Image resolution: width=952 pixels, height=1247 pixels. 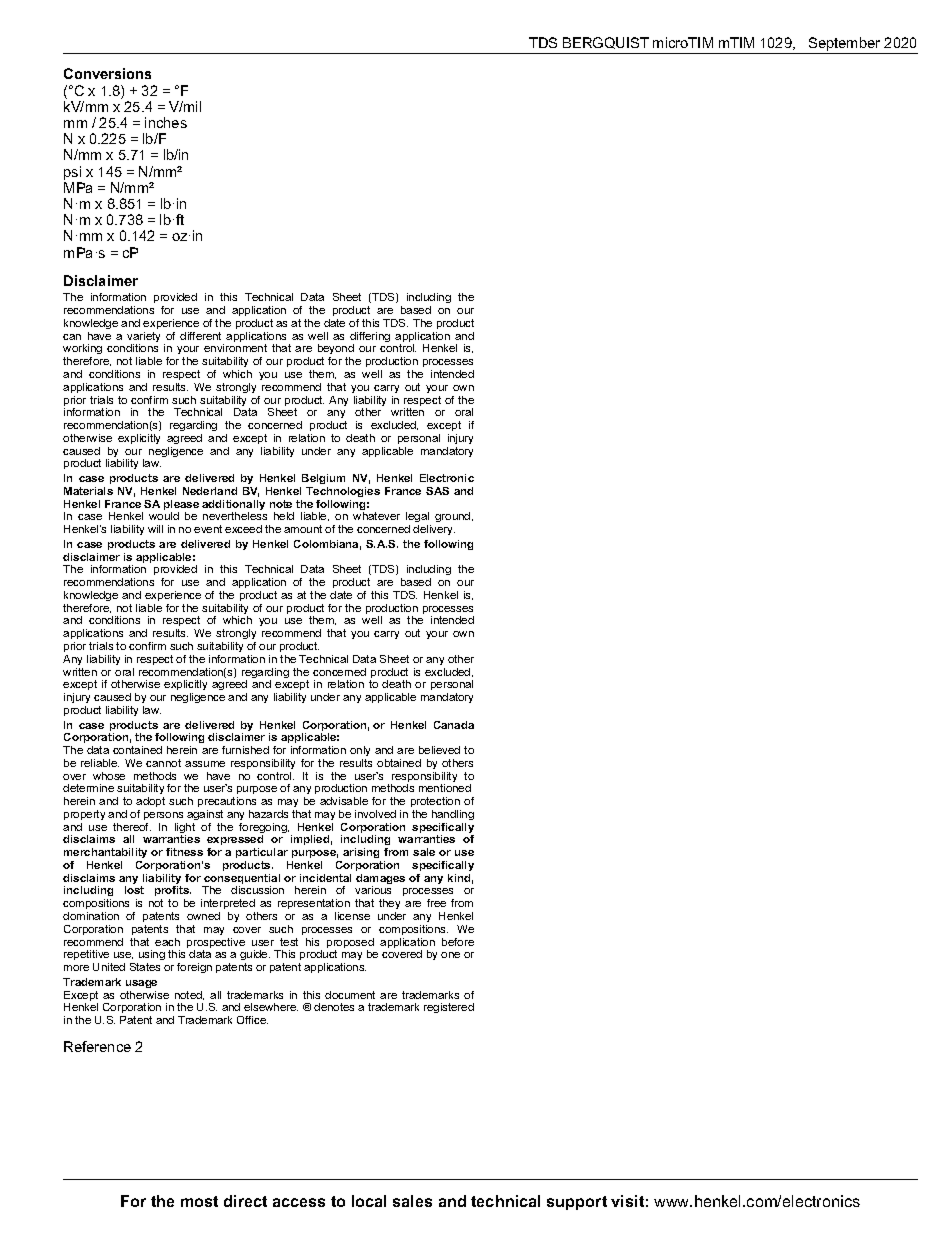 I want to click on most, so click(x=199, y=1201).
